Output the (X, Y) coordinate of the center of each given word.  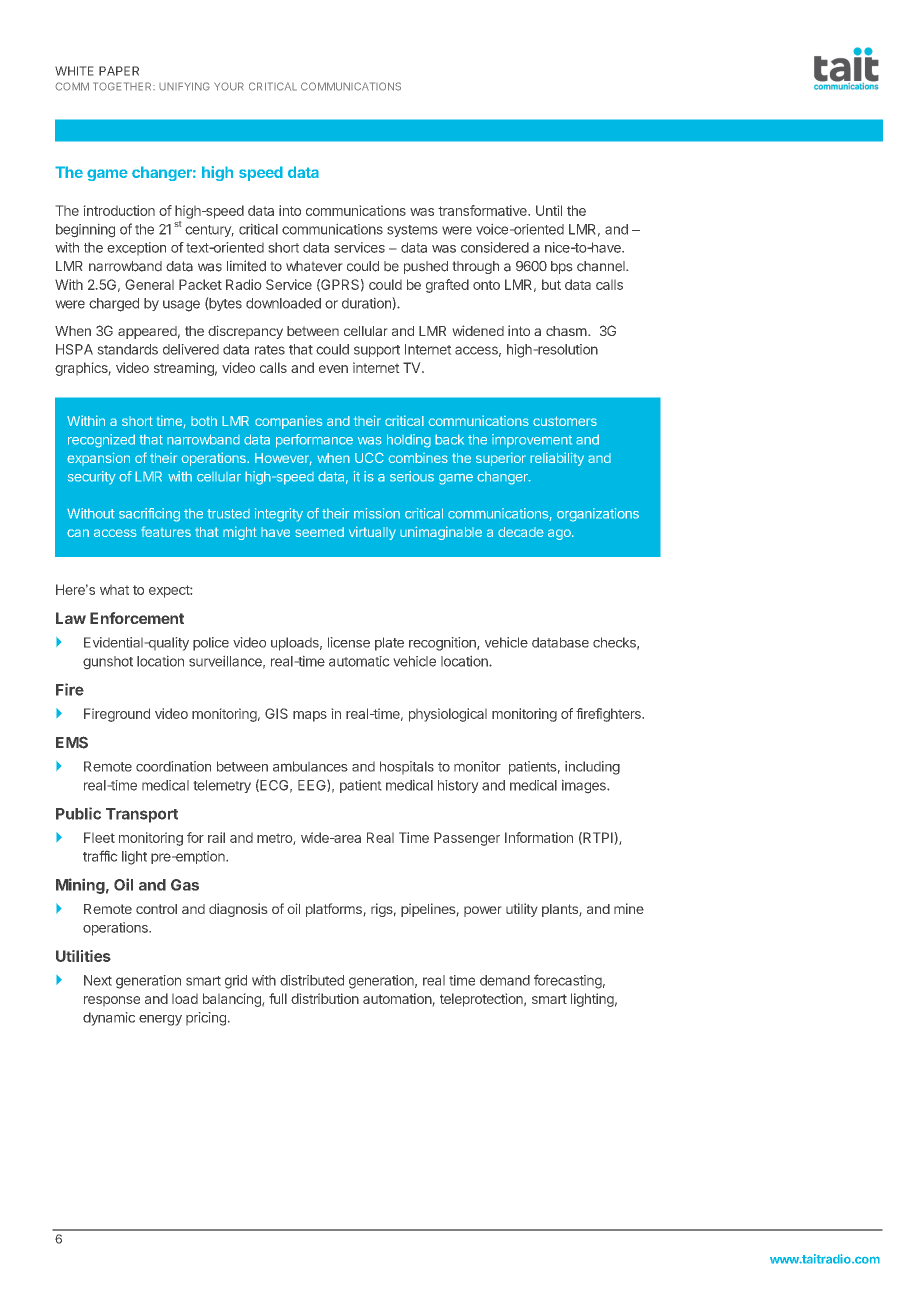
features (166, 531)
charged (114, 305)
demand (505, 980)
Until (549, 210)
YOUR (229, 86)
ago (560, 534)
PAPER (119, 71)
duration (366, 303)
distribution (325, 998)
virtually (372, 533)
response (112, 1001)
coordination (173, 766)
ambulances (310, 766)
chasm (566, 331)
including (592, 768)
